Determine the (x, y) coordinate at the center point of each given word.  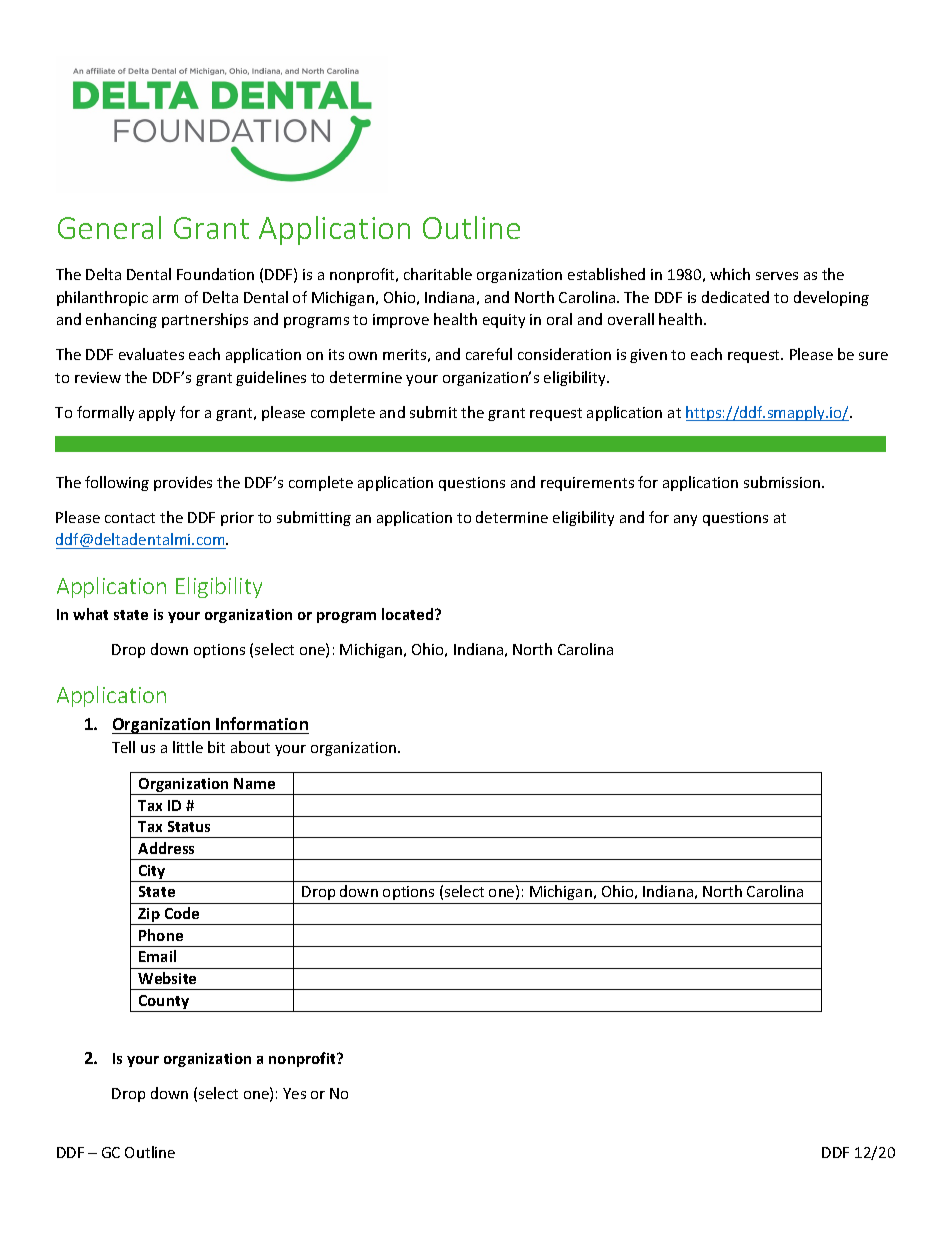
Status (189, 826)
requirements (587, 484)
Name (254, 783)
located (409, 614)
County (164, 1003)
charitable (438, 274)
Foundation (215, 274)
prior (237, 519)
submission (782, 482)
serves (777, 276)
